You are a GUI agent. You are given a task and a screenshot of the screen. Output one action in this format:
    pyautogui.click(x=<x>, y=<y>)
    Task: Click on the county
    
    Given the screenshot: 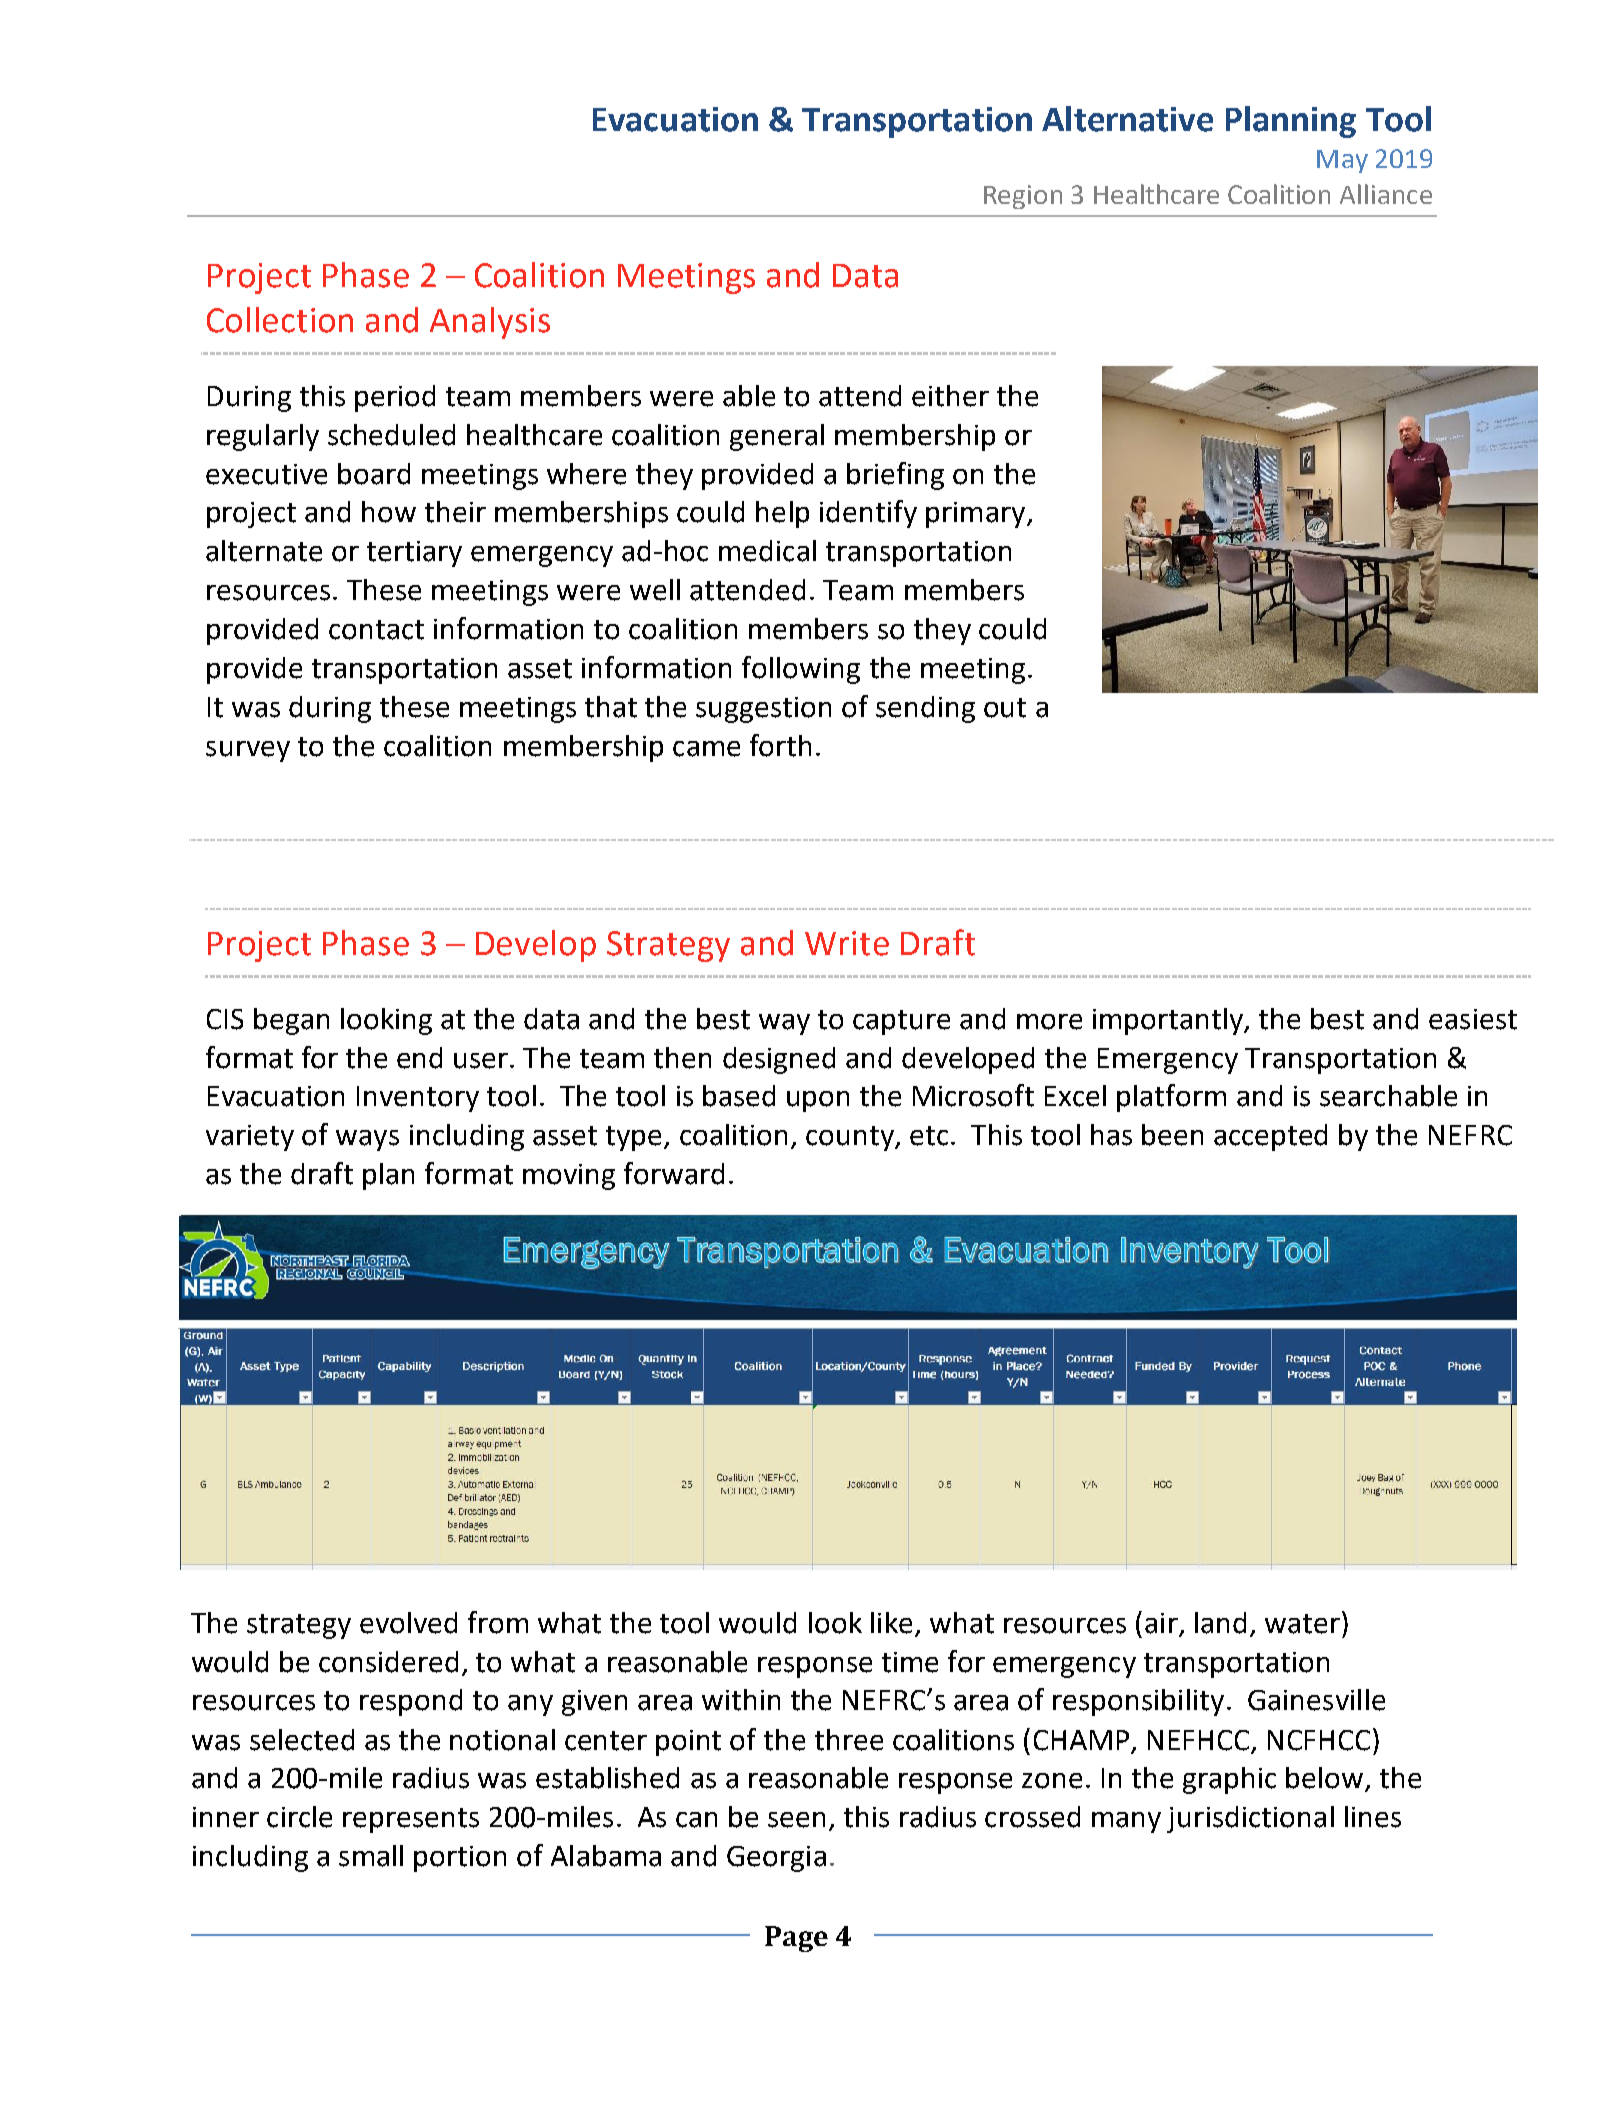 What is the action you would take?
    pyautogui.click(x=851, y=1138)
